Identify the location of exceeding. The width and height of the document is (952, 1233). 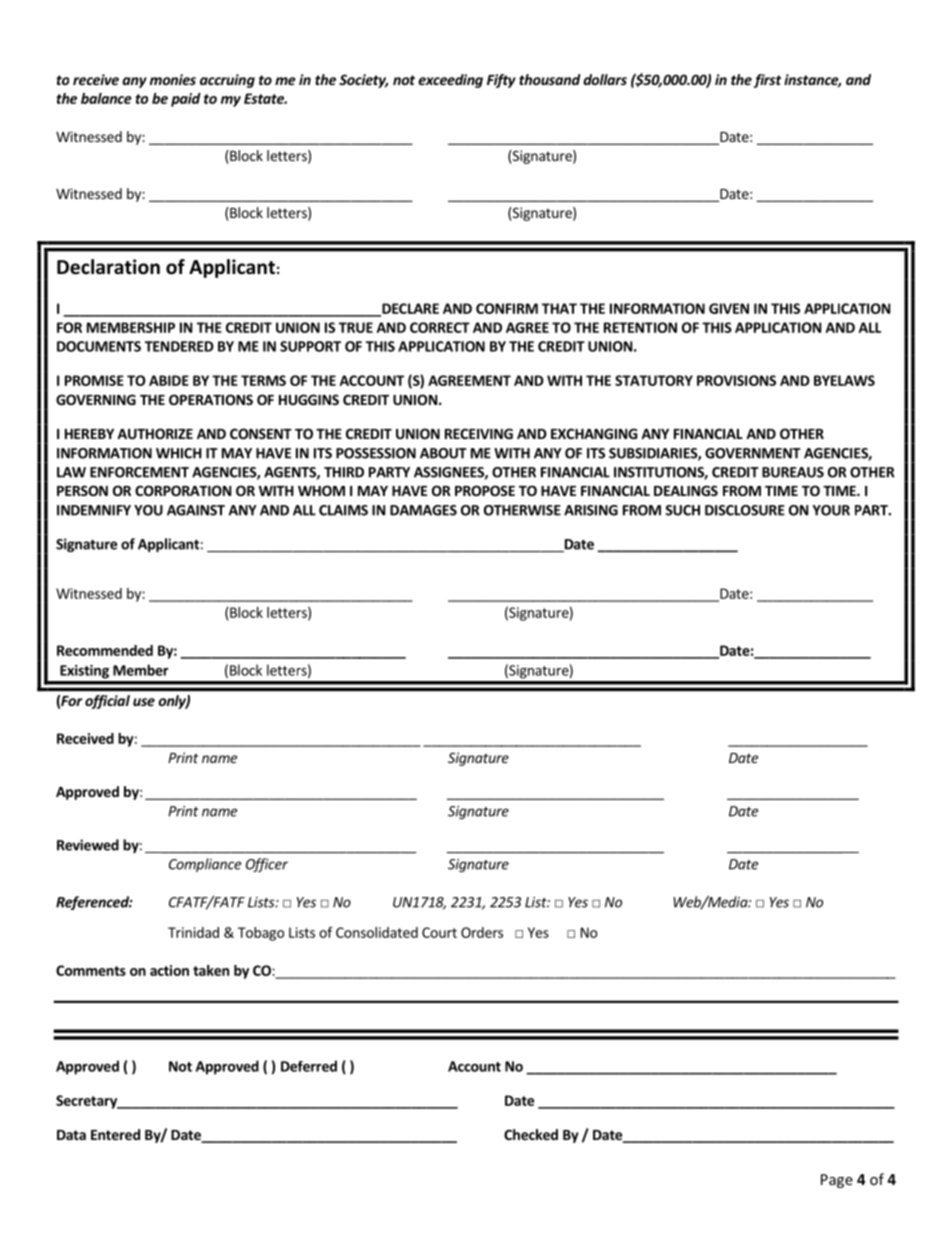
(450, 81).
